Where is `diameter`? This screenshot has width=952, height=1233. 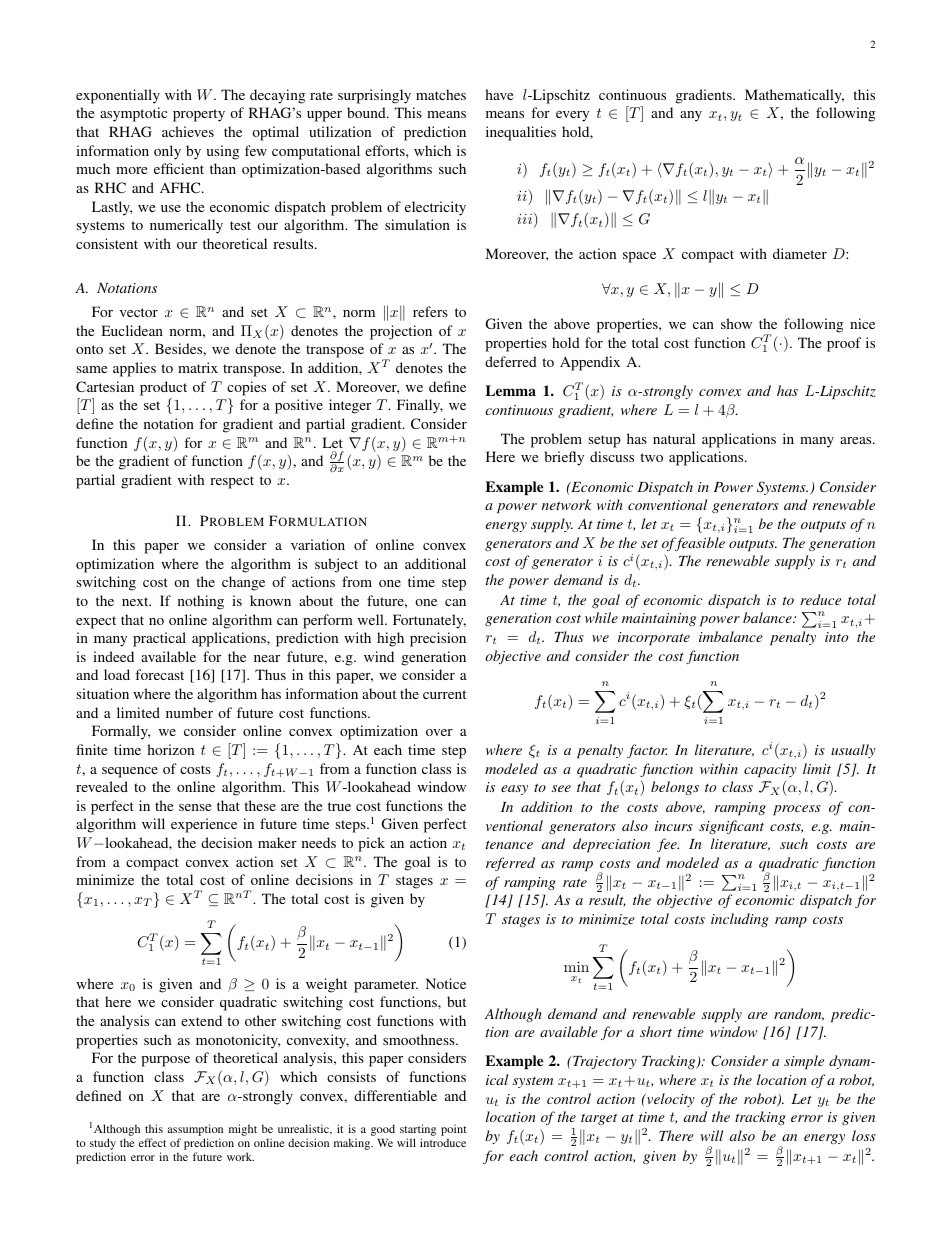
diameter is located at coordinates (800, 253).
